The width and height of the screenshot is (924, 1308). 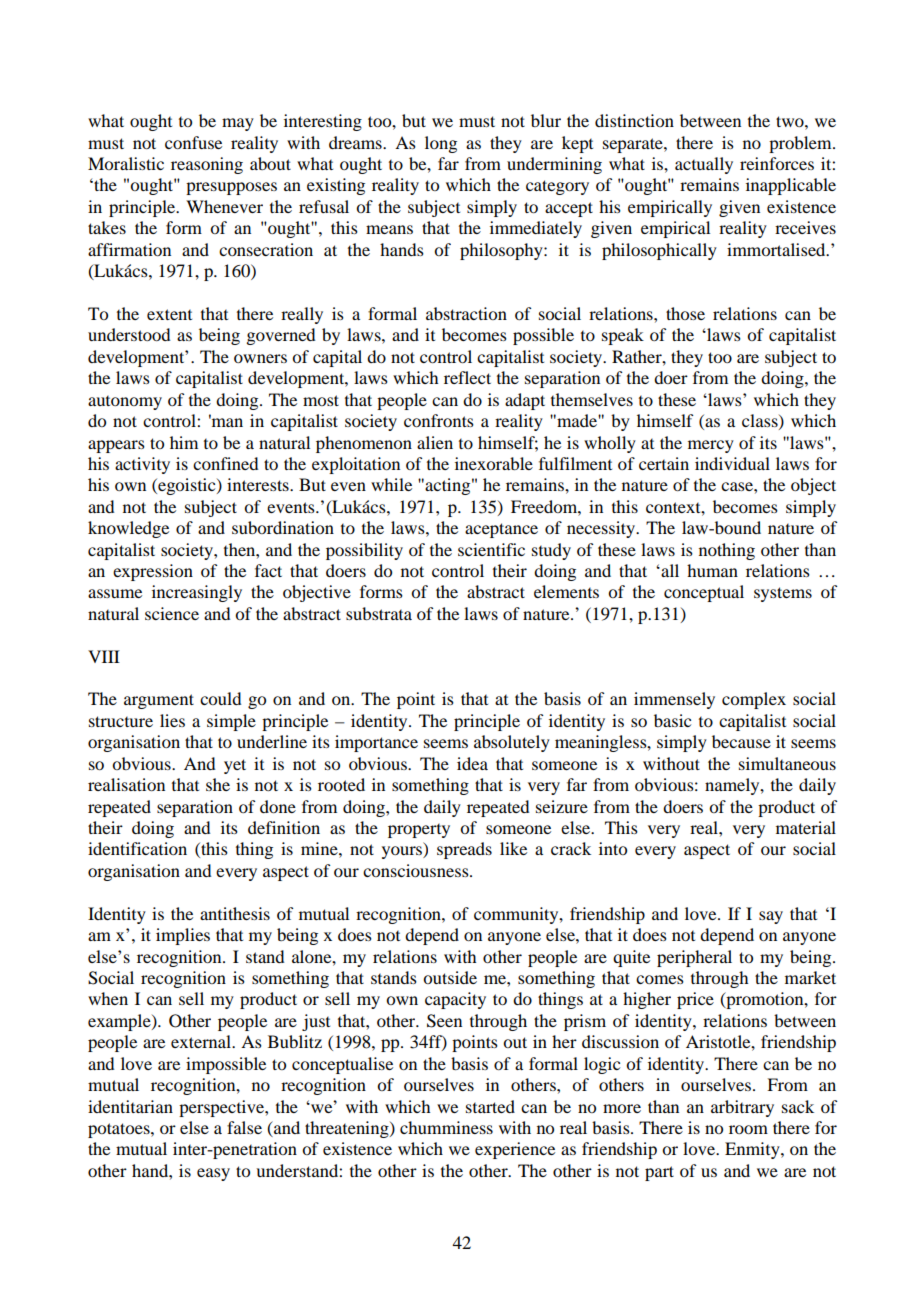 What do you see at coordinates (515, 1150) in the screenshot?
I see `experience` at bounding box center [515, 1150].
